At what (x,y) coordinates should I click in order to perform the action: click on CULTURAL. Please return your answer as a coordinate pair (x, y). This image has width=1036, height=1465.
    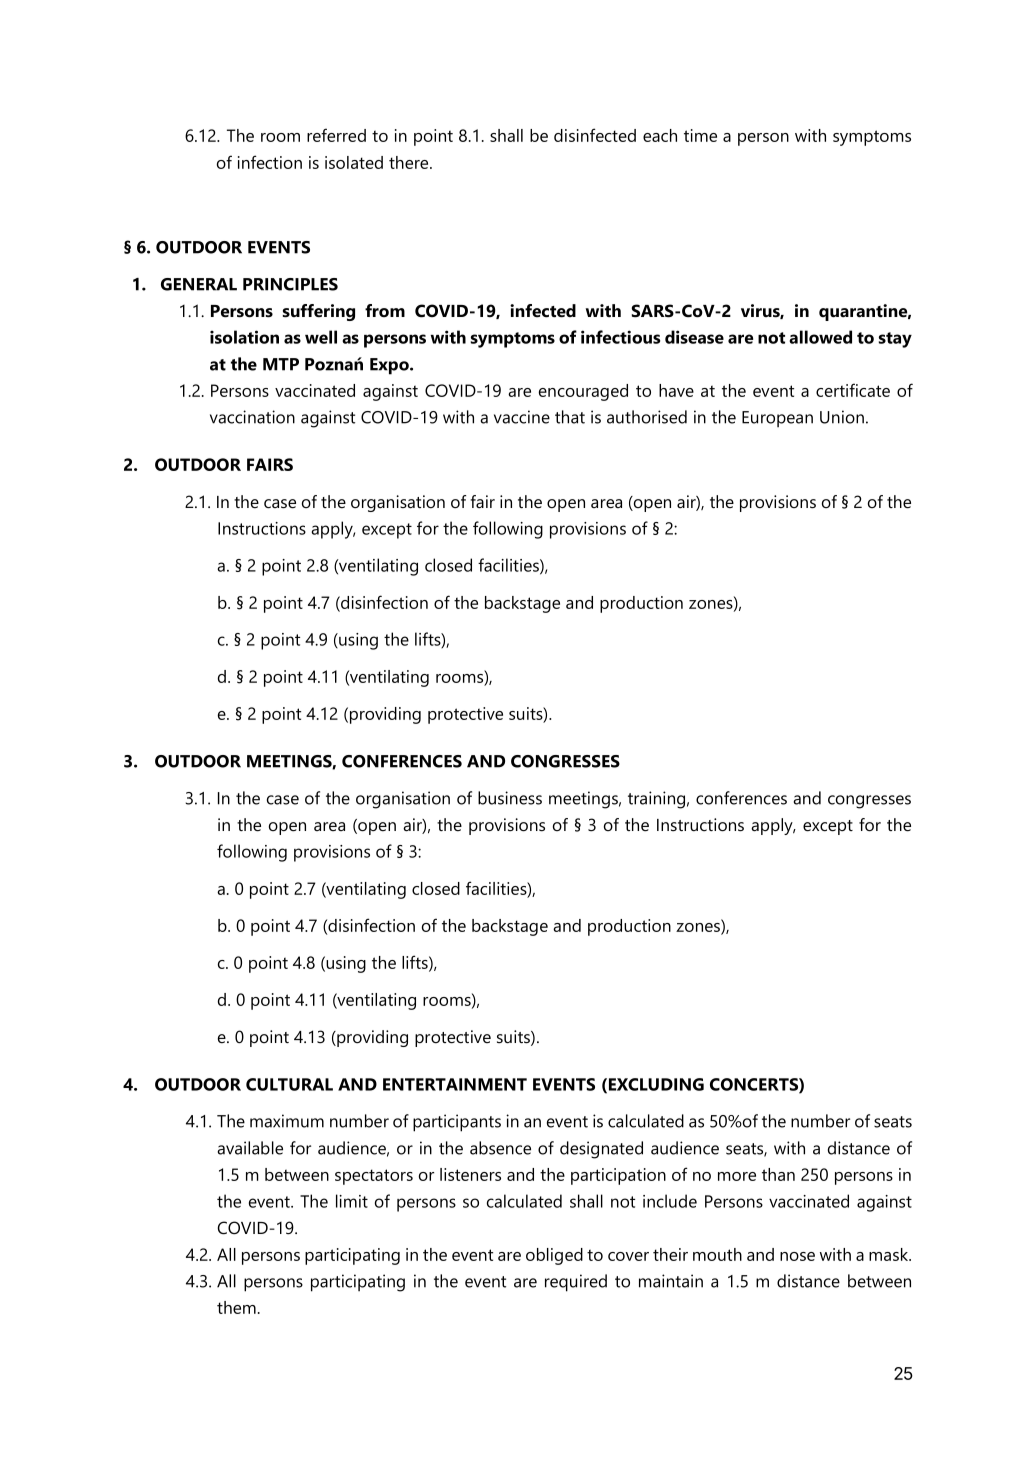
    Looking at the image, I should click on (289, 1084).
